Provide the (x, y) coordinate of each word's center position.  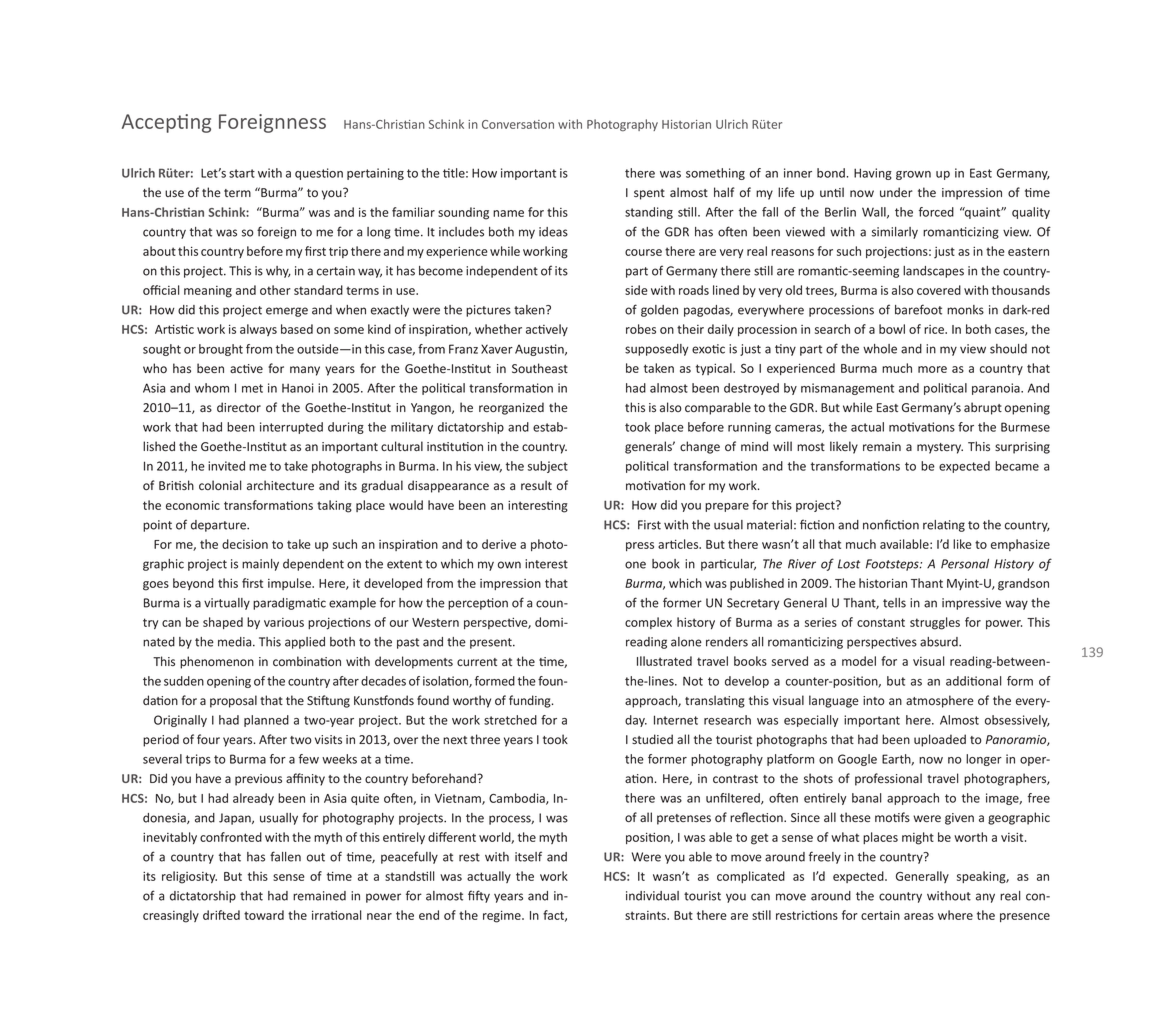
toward (264, 915)
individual (652, 896)
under (896, 192)
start (242, 173)
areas (919, 916)
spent (649, 194)
